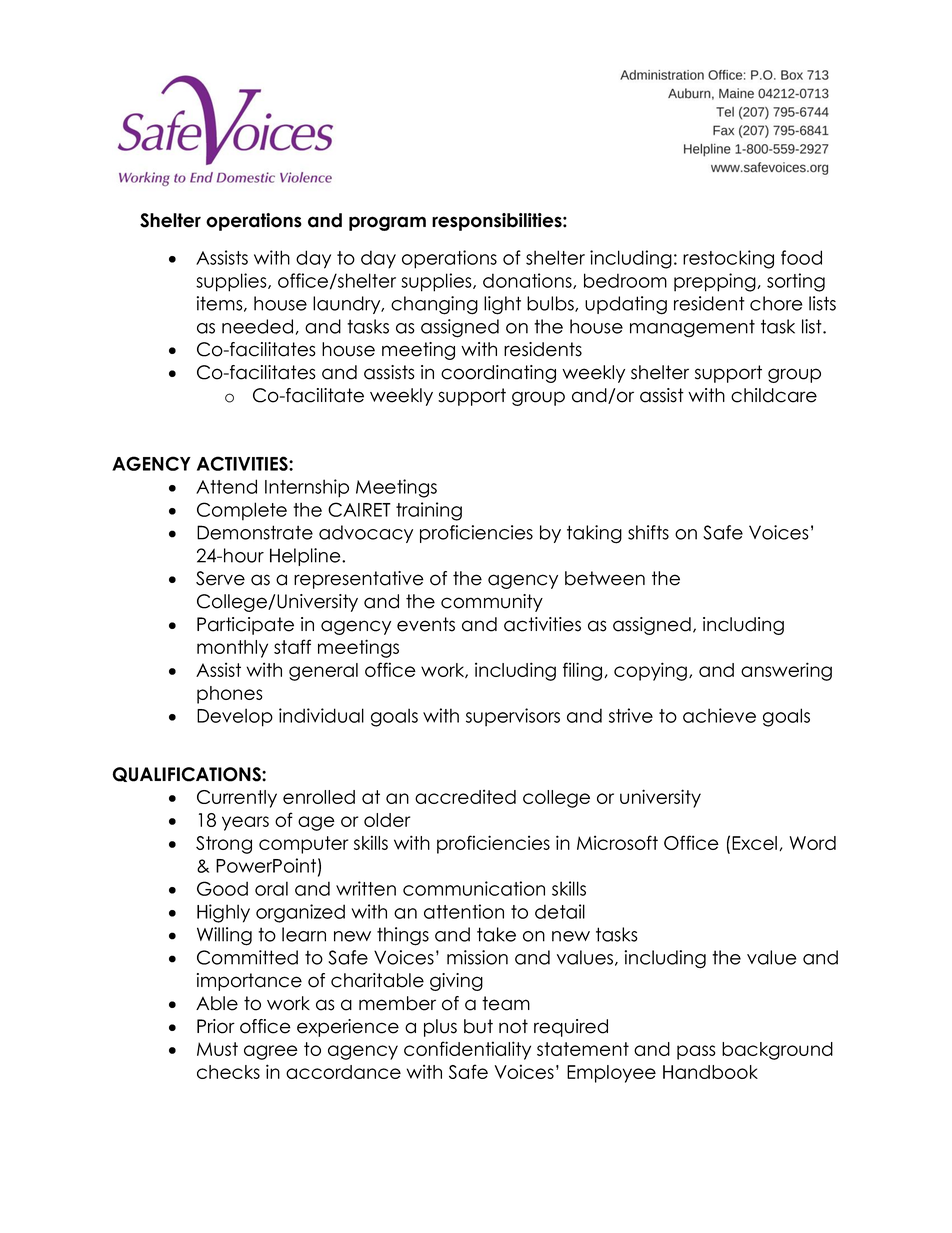 The height and width of the page is (1233, 952). I want to click on coordinating, so click(498, 374).
